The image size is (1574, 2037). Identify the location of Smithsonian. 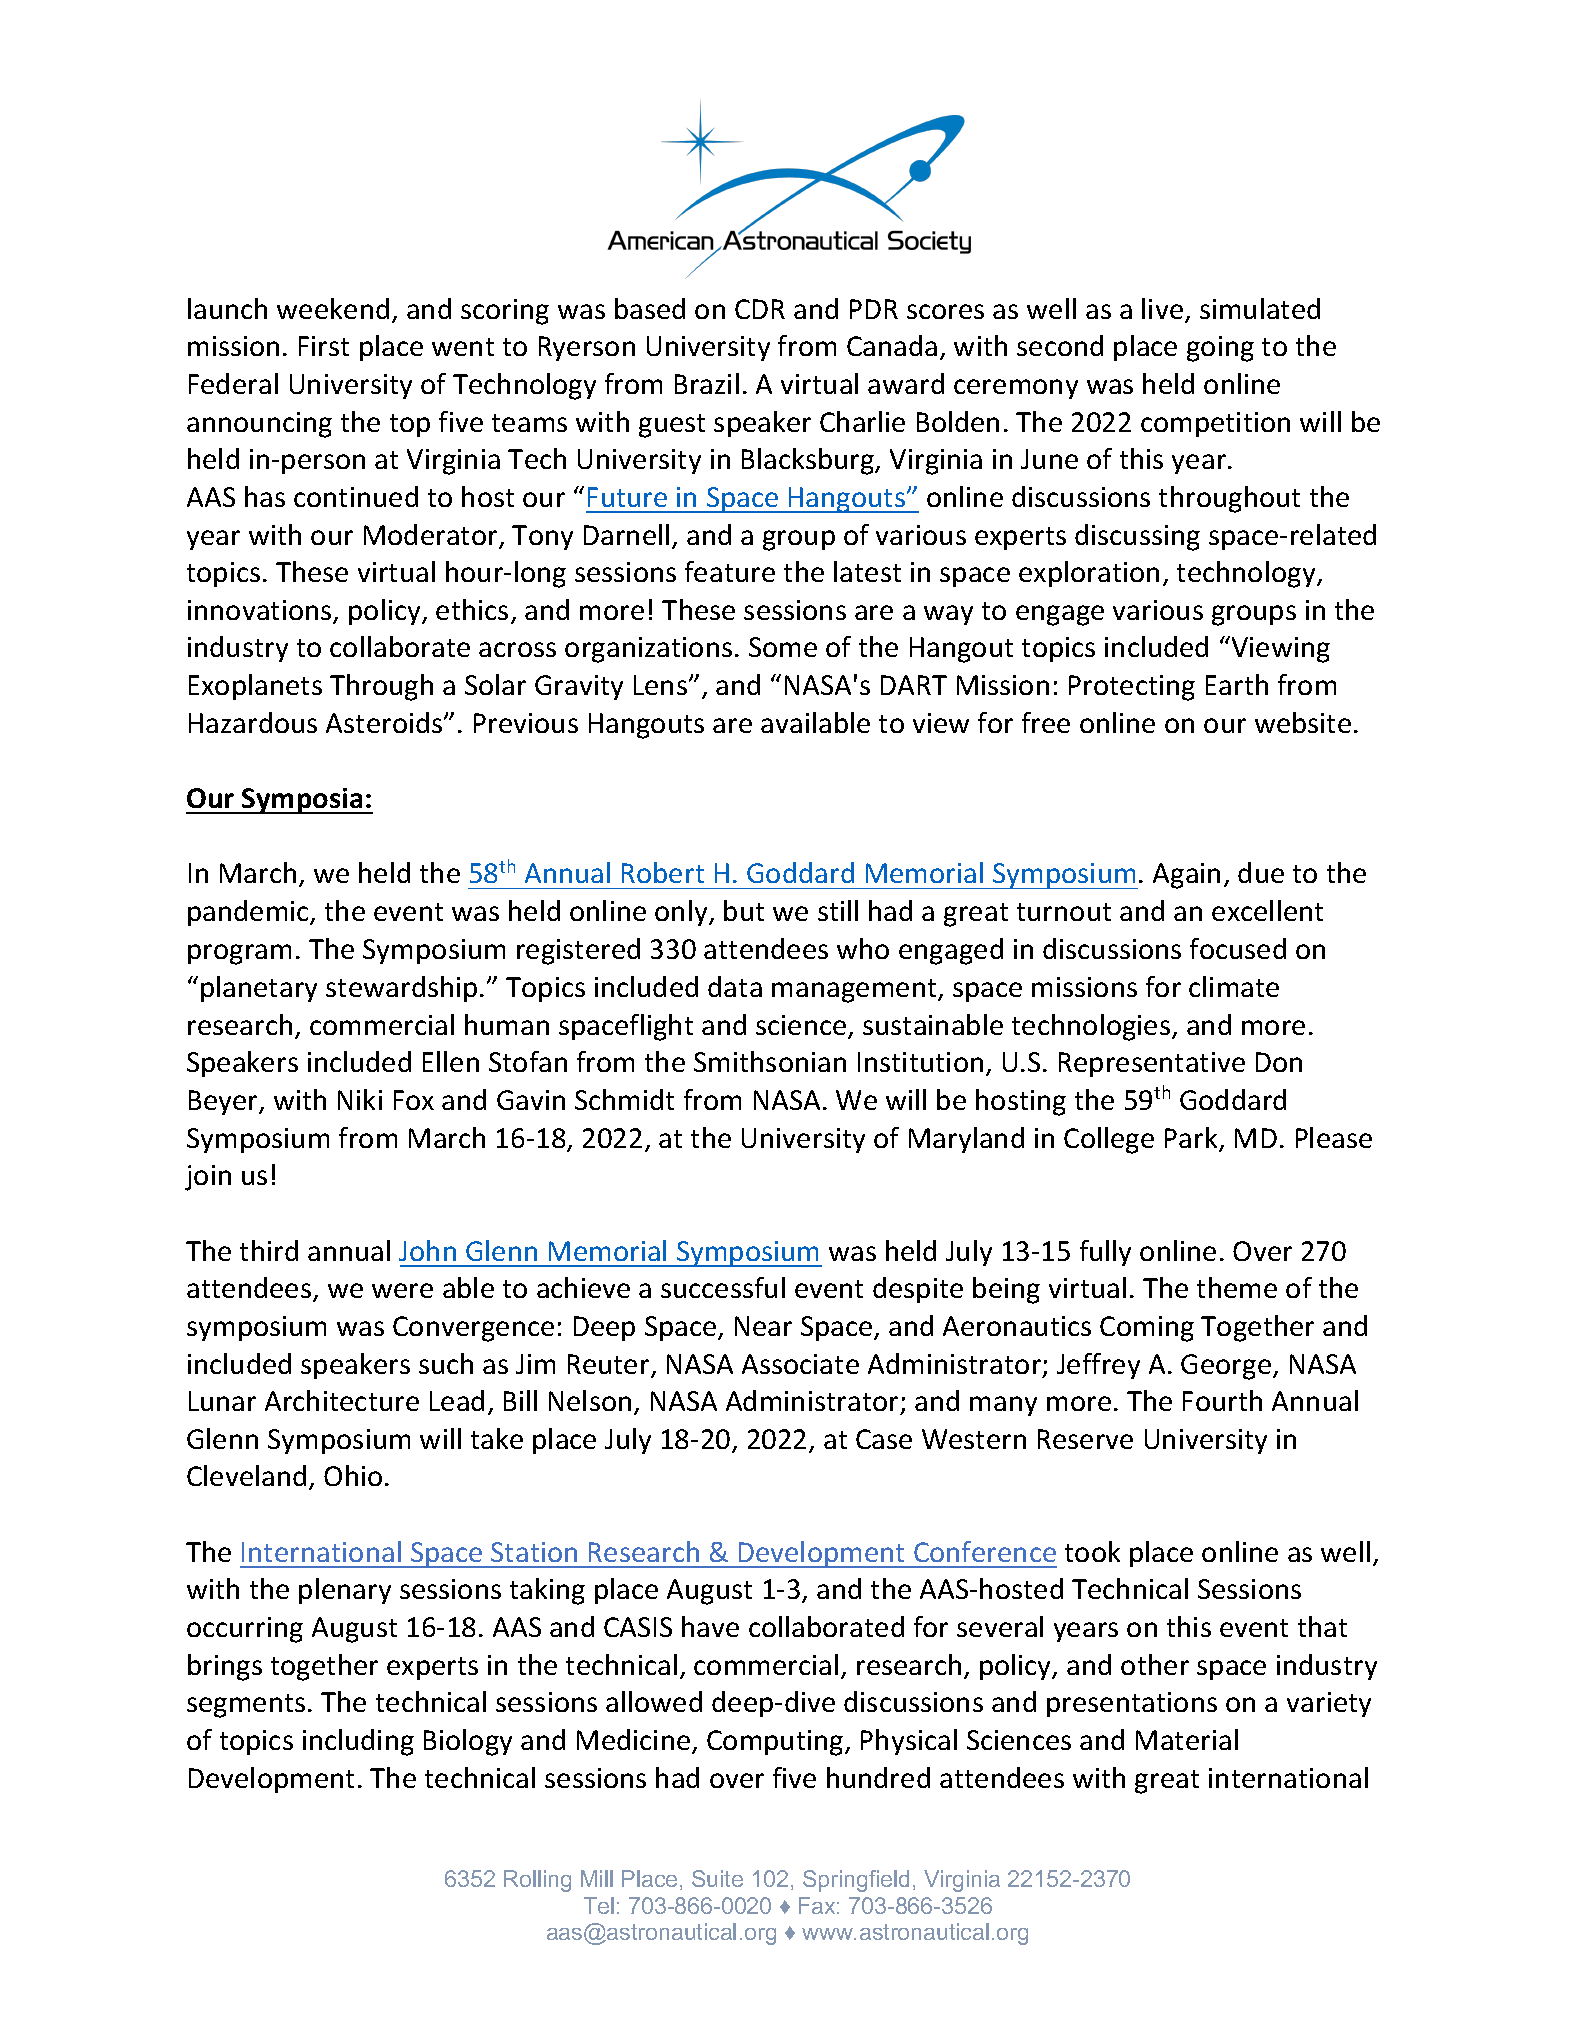
(770, 1061).
